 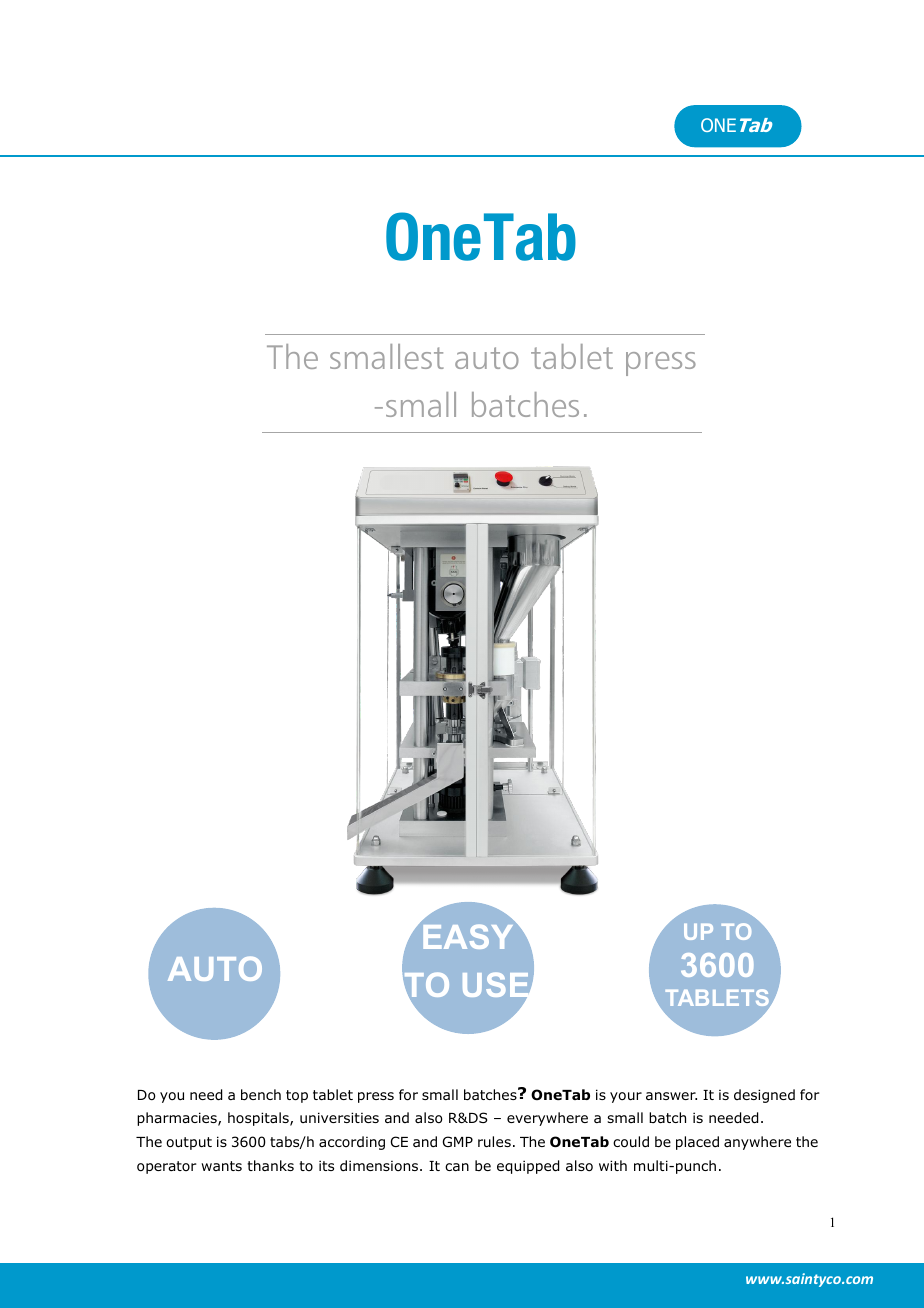 I want to click on EASY, so click(x=468, y=936).
